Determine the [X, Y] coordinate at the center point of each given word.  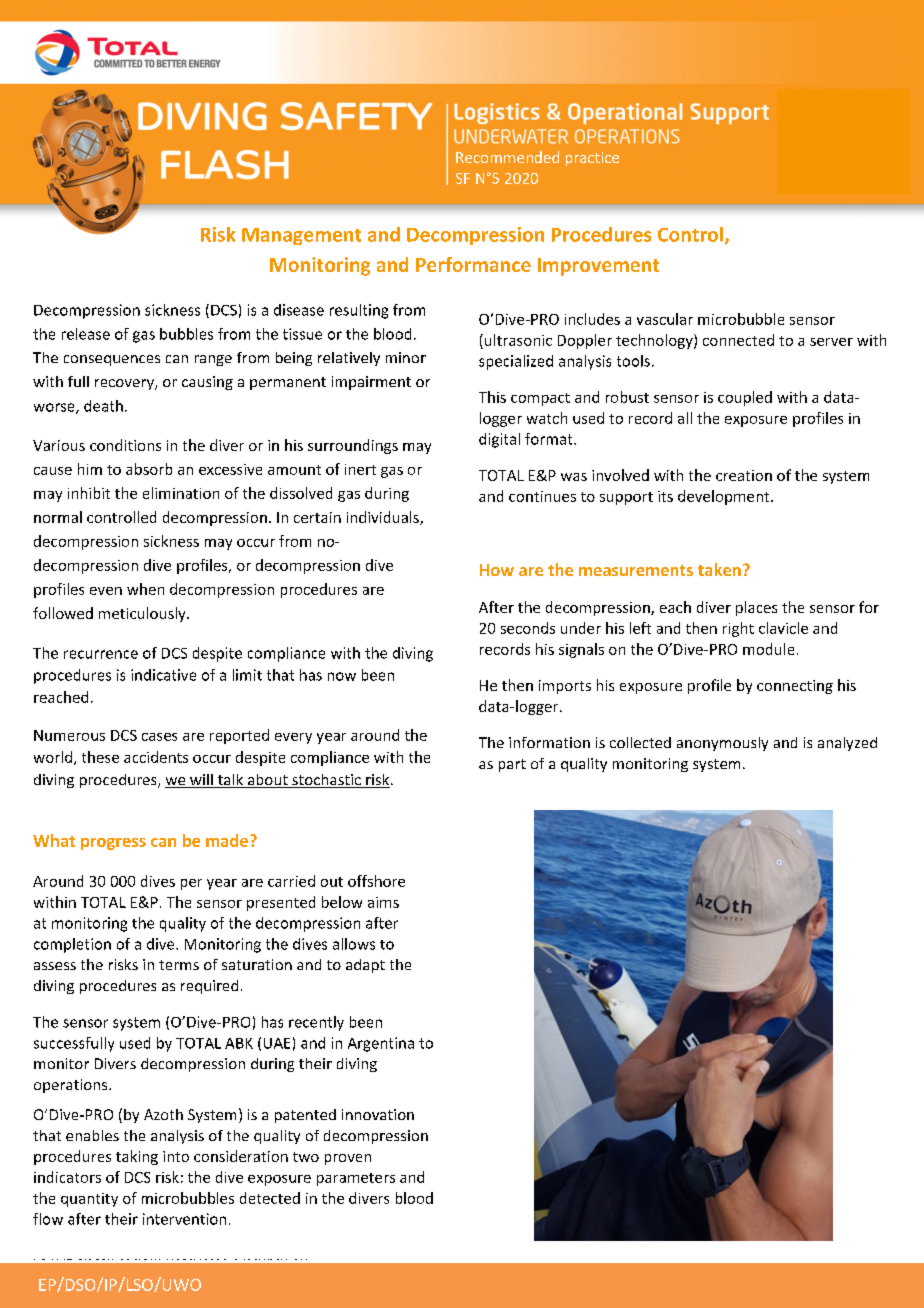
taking [137, 1157]
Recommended [507, 157]
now [342, 676]
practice [592, 159]
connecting [795, 687]
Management [301, 236]
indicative [163, 675]
